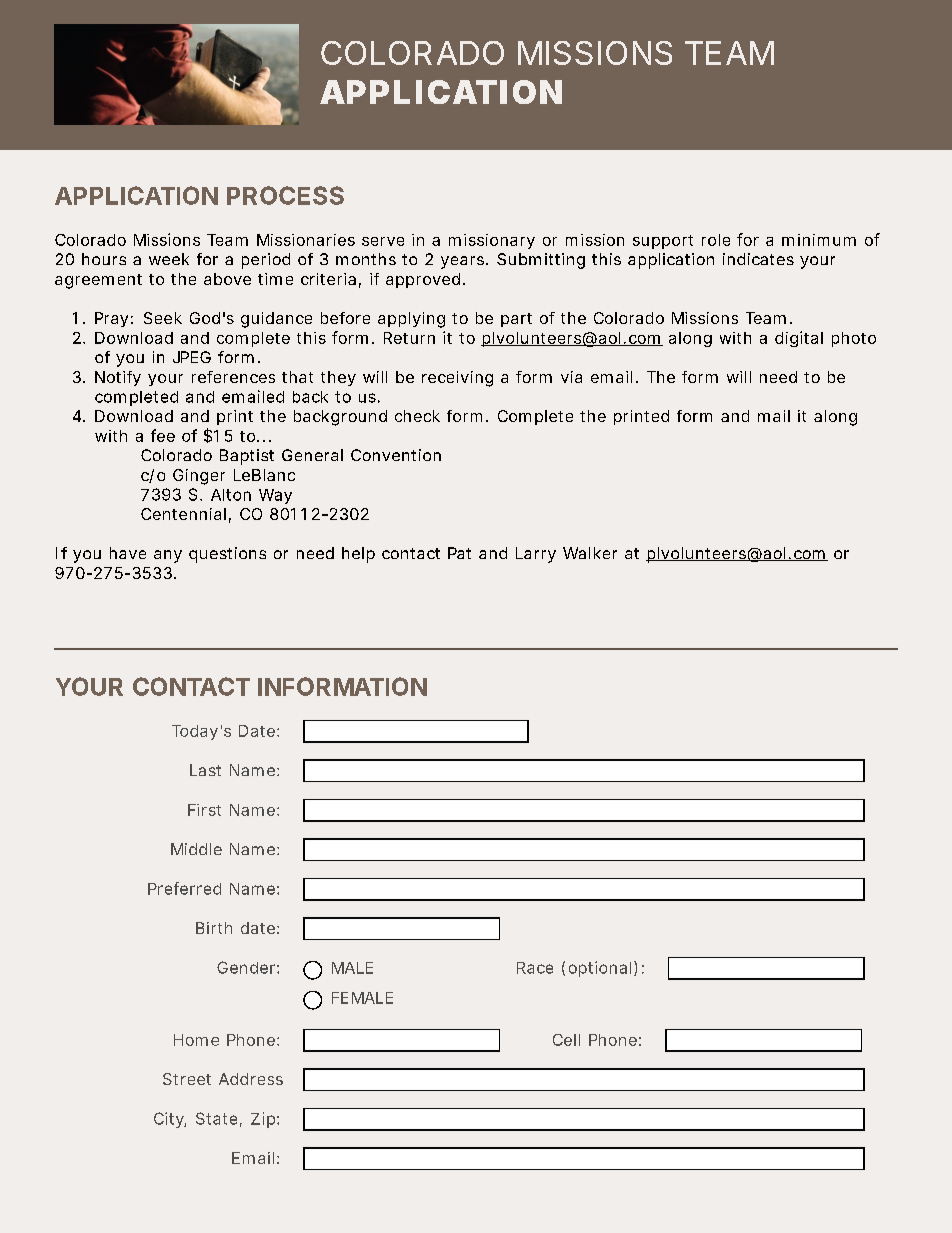 The width and height of the image is (952, 1233). Describe the element at coordinates (535, 968) in the image. I see `Race` at that location.
